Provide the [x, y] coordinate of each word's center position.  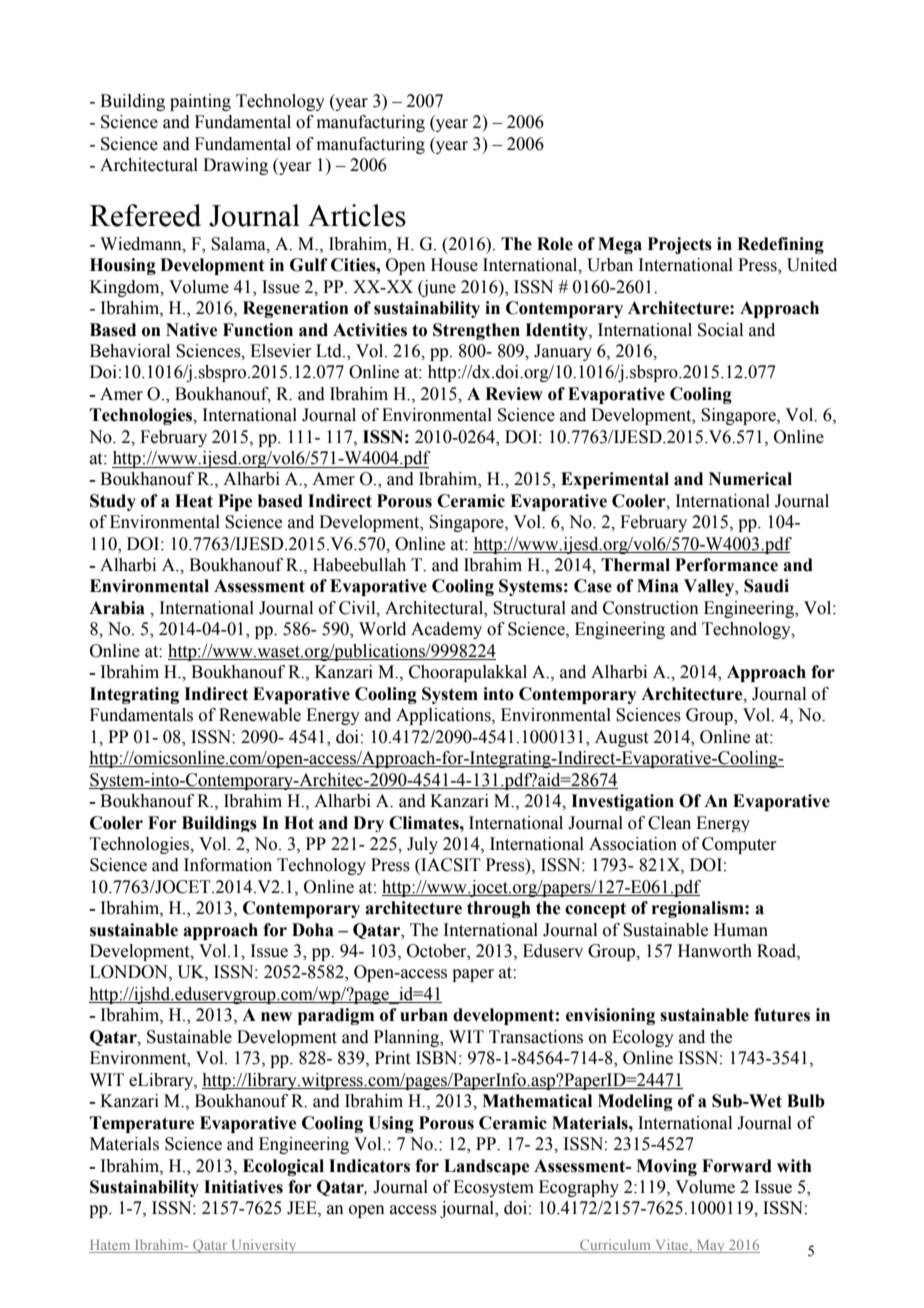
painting [200, 102]
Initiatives [243, 1187]
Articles [357, 215]
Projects [679, 245]
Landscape [486, 1167]
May [710, 1246]
